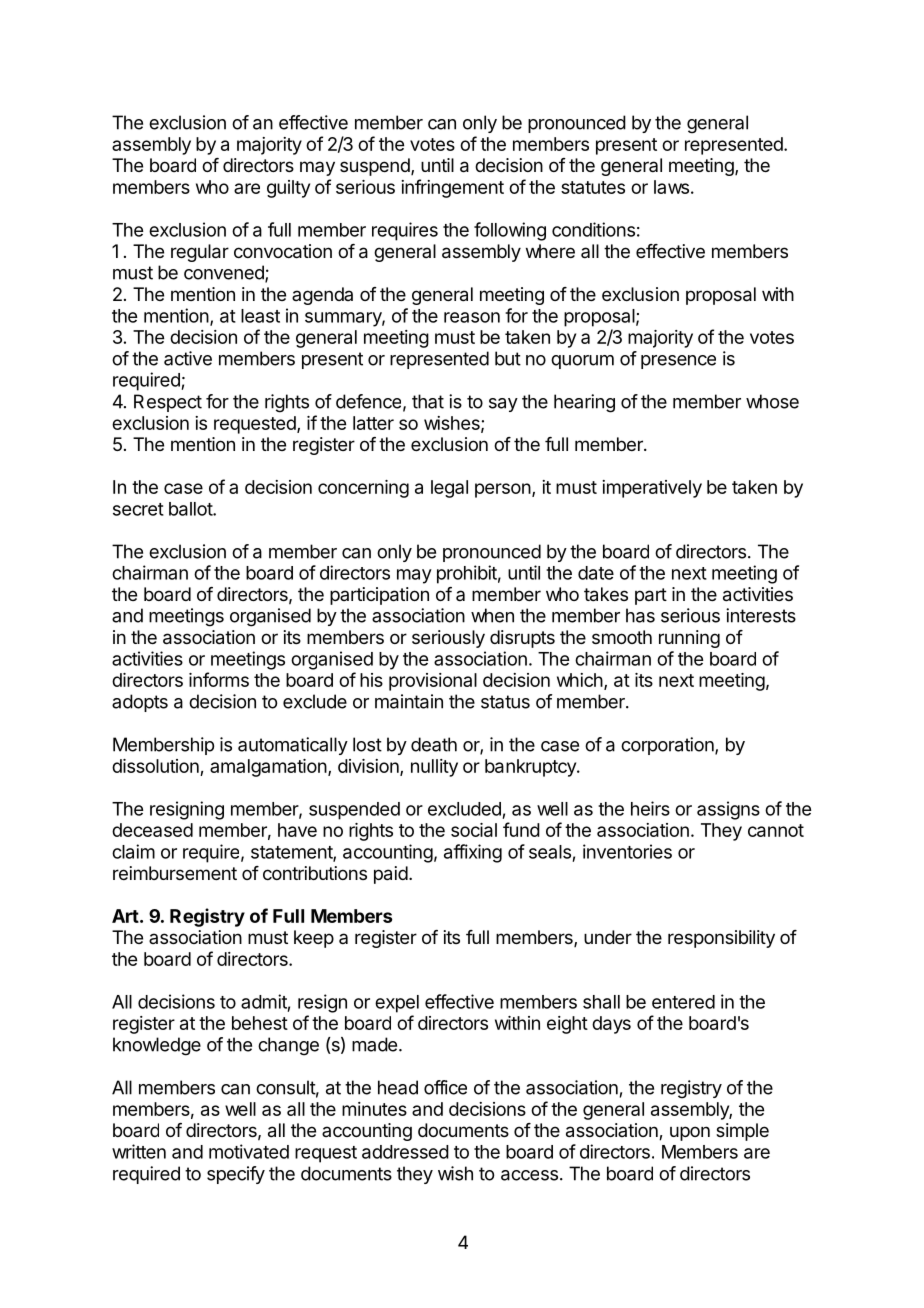  What do you see at coordinates (200, 253) in the image?
I see `regular` at bounding box center [200, 253].
